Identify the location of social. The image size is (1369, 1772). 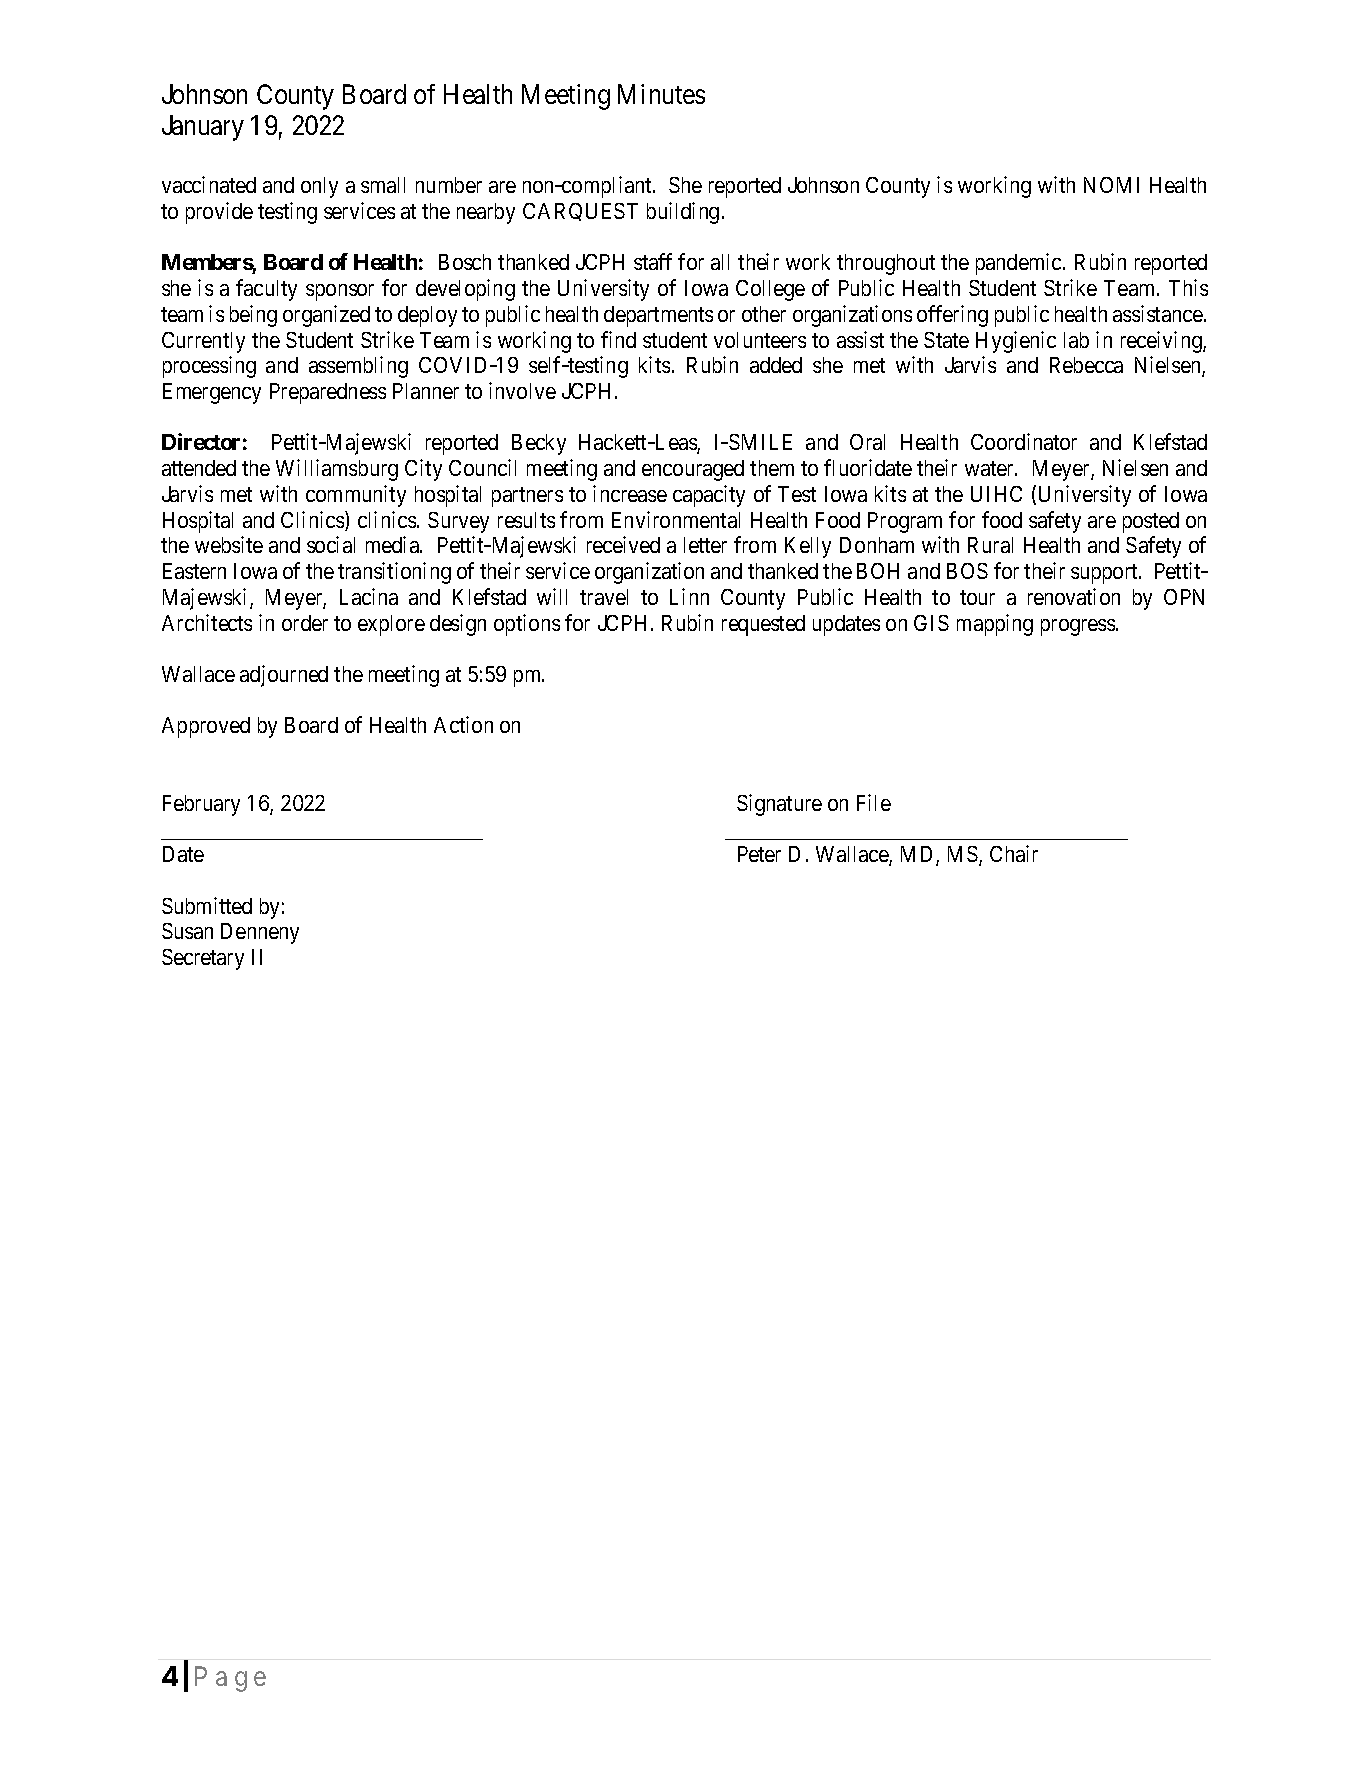
(331, 544).
